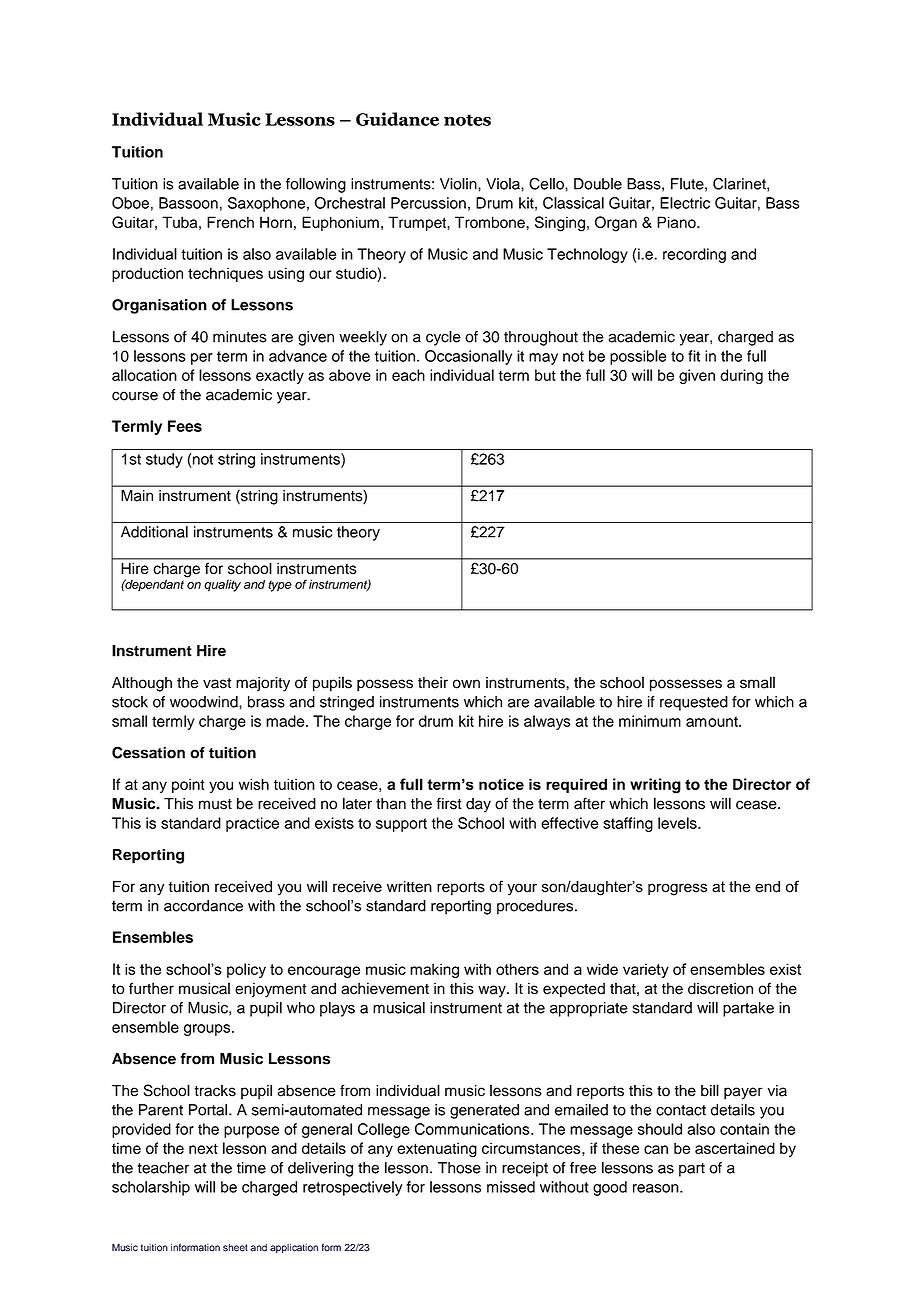  I want to click on Electric, so click(685, 203).
